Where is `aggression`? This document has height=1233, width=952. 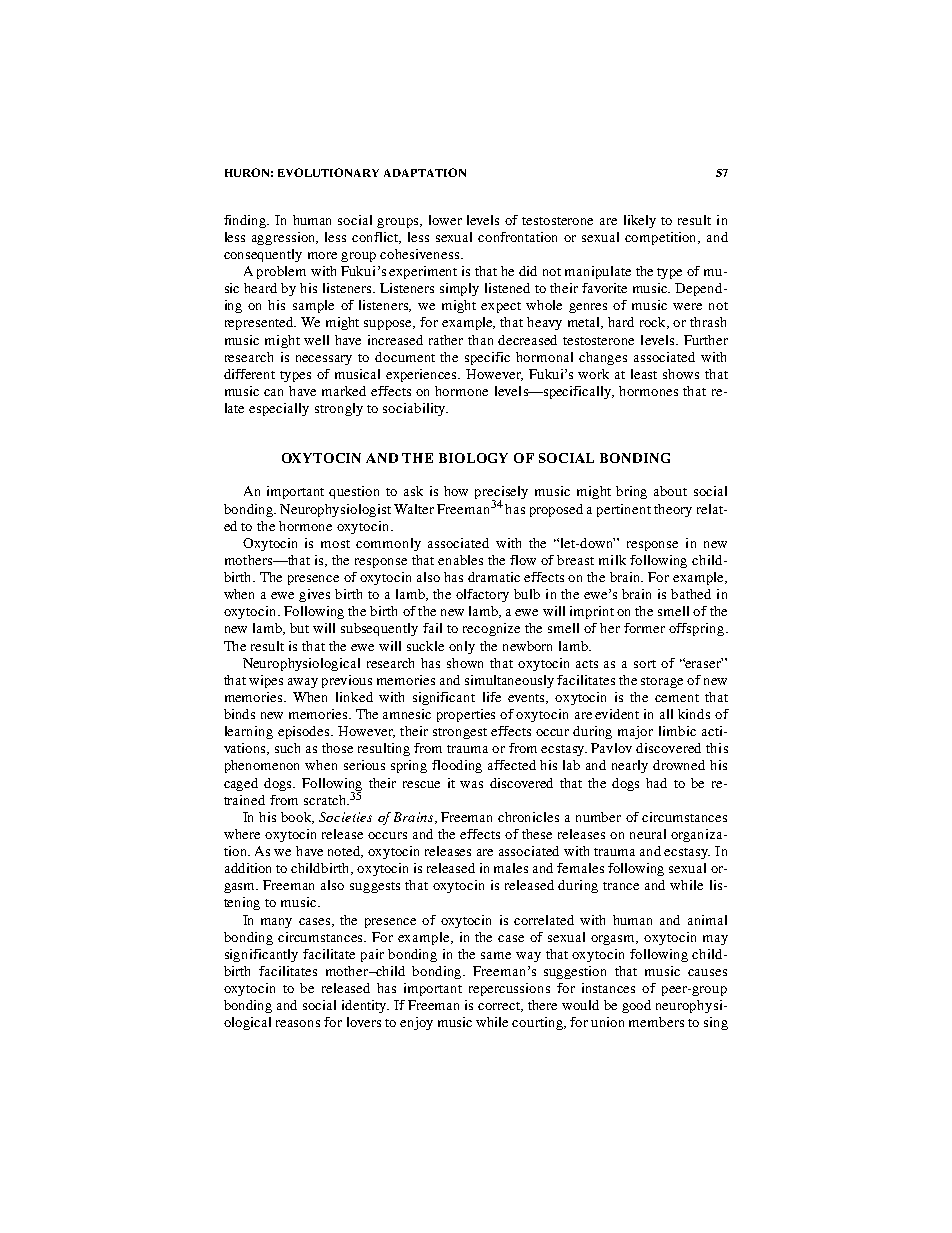 aggression is located at coordinates (285, 238).
